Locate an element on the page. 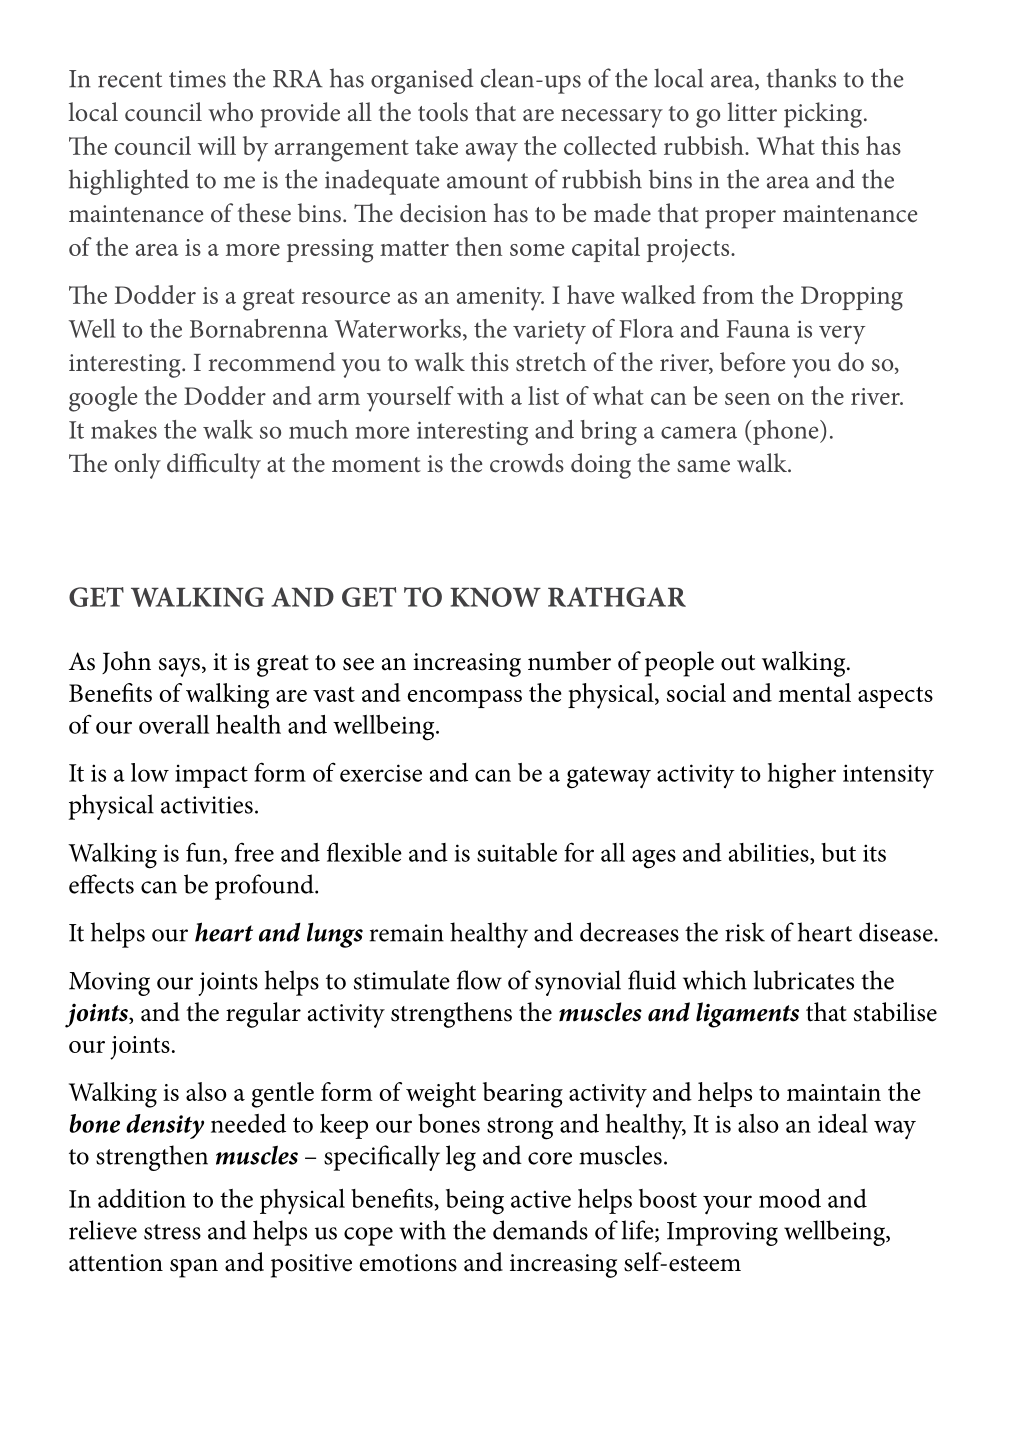  recommend is located at coordinates (271, 362).
